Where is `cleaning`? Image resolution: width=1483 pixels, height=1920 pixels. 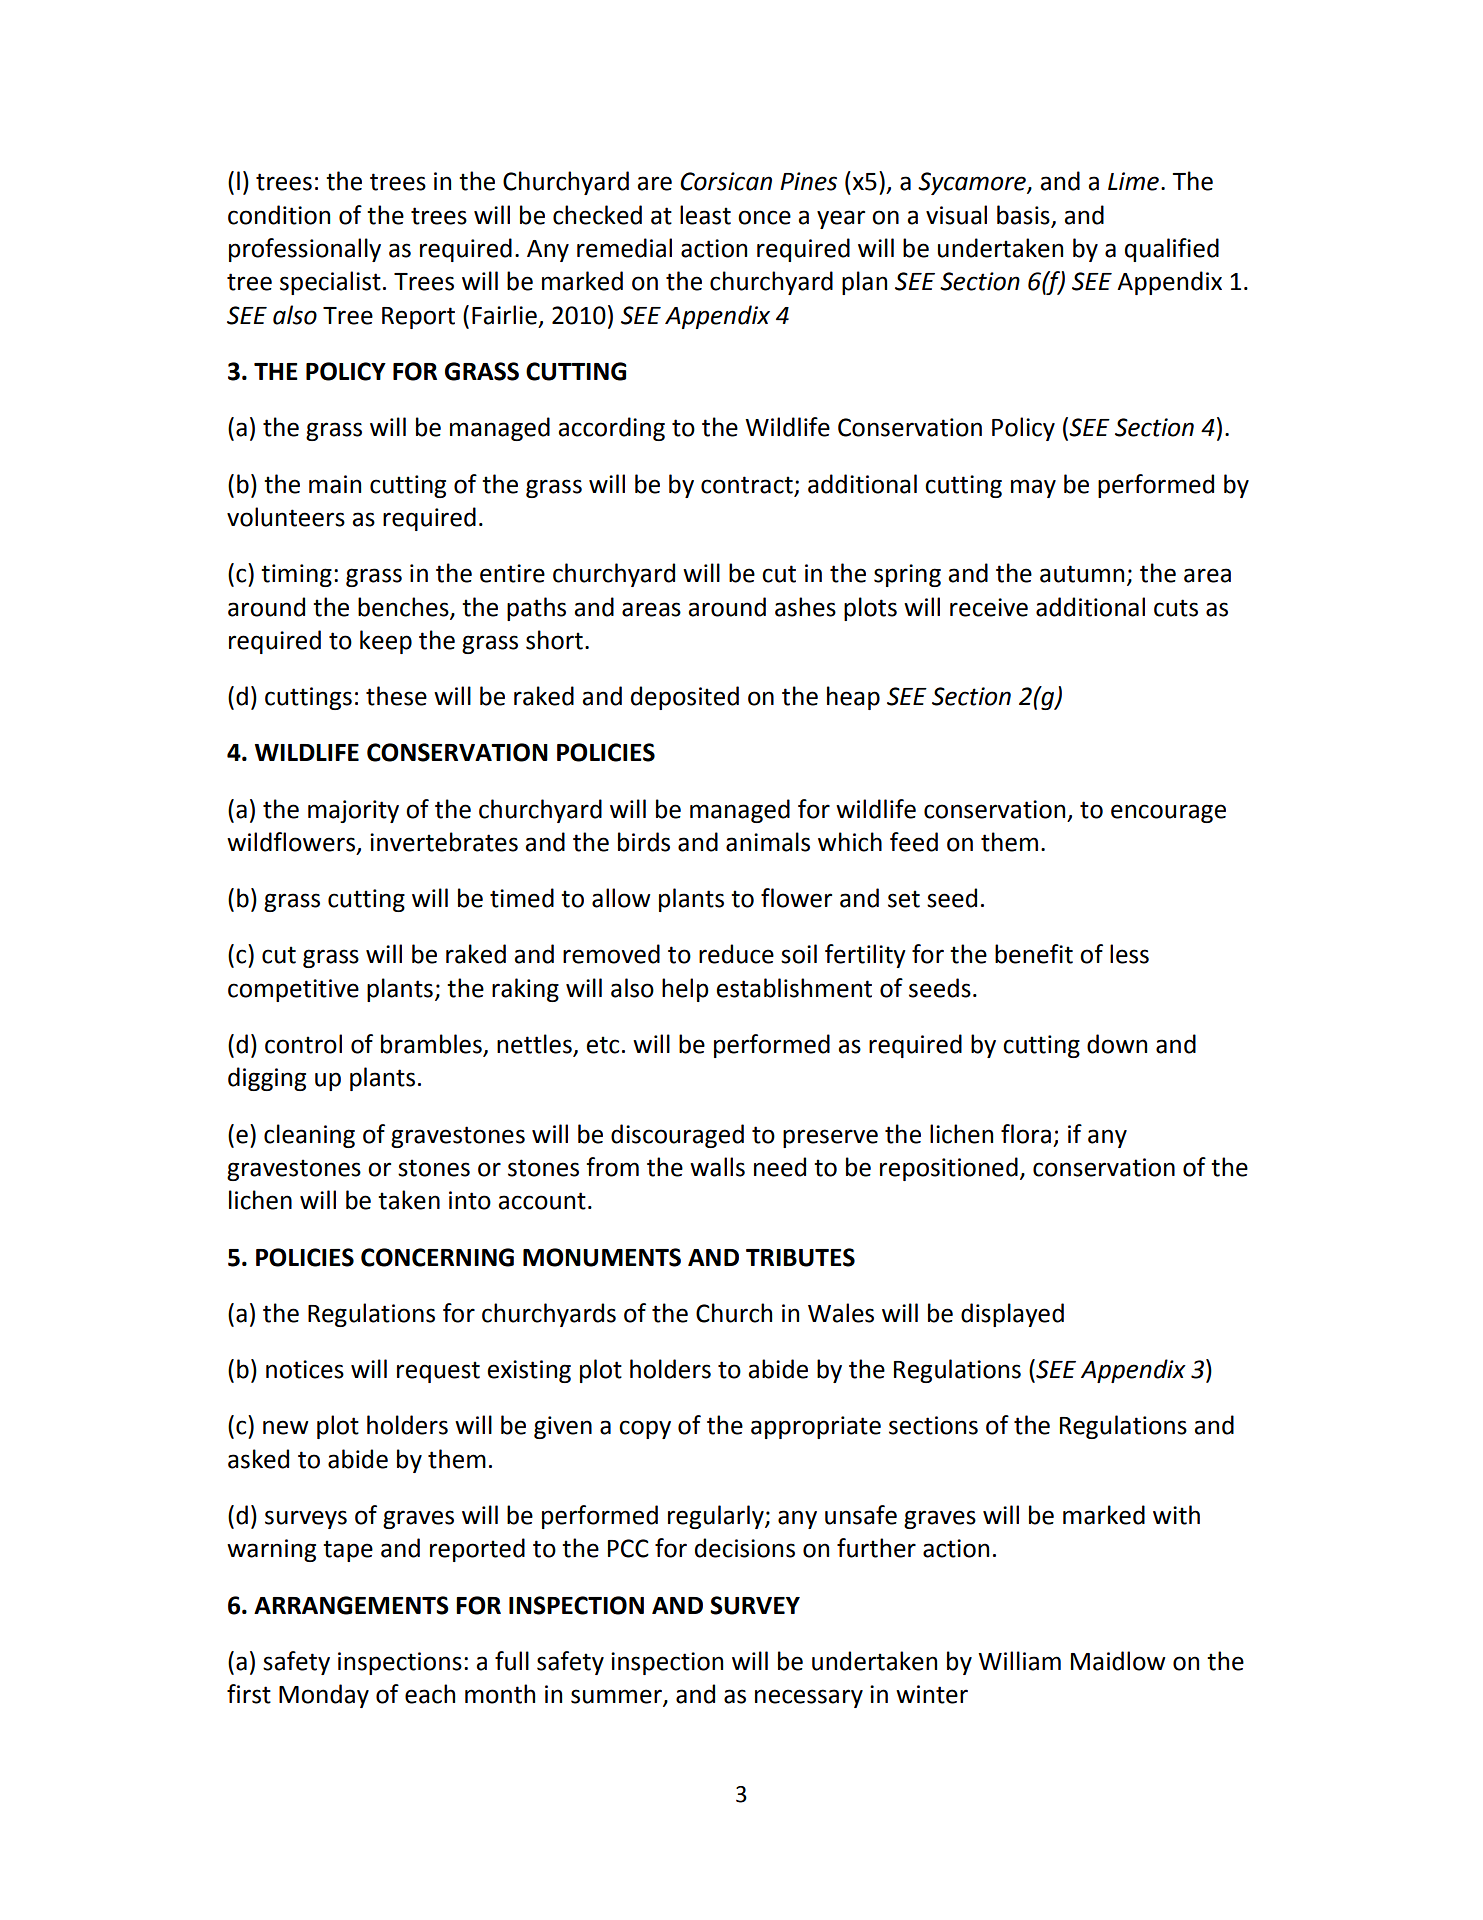
cleaning is located at coordinates (309, 1136).
